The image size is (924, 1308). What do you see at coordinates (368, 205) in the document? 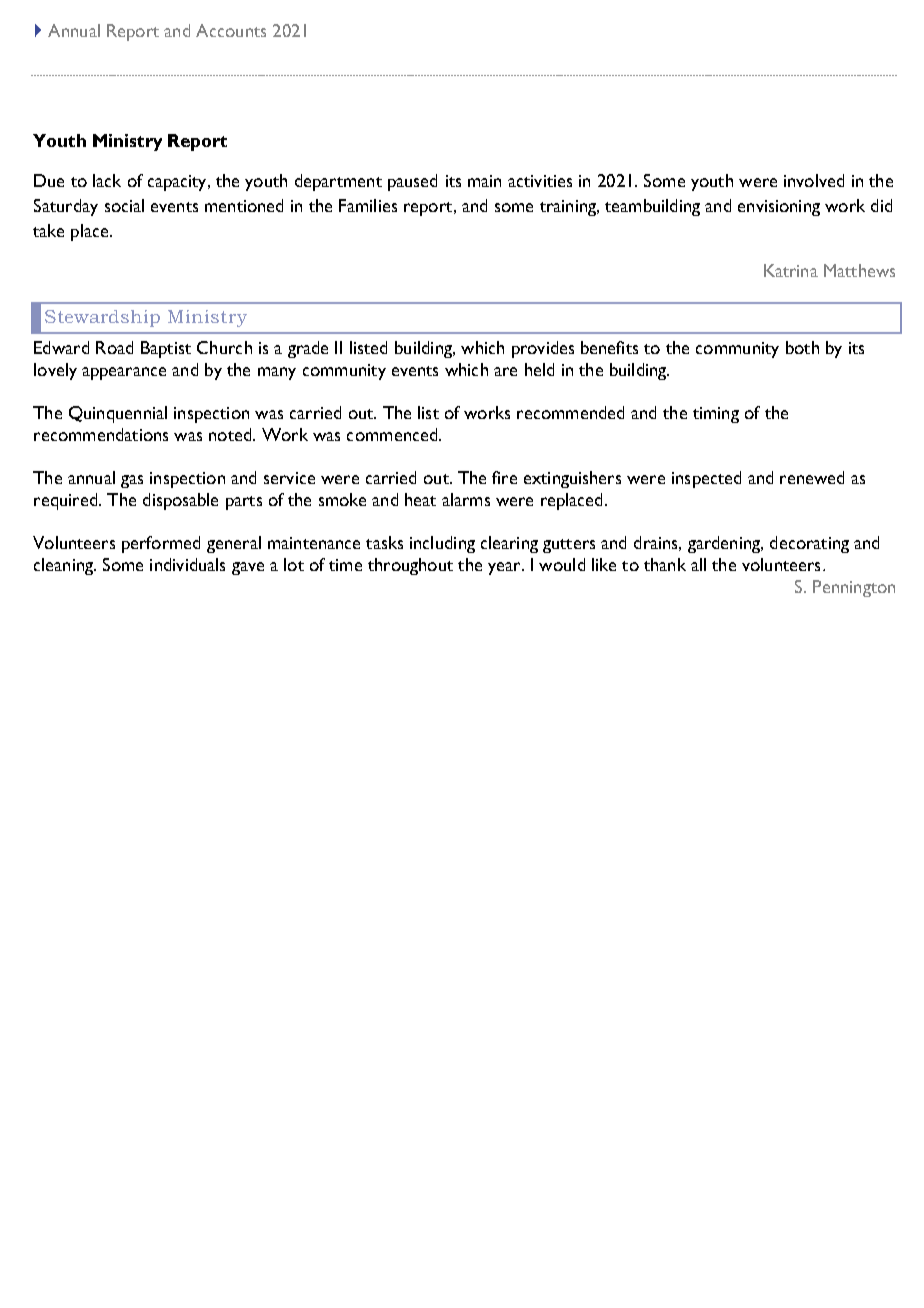
I see `Families` at bounding box center [368, 205].
